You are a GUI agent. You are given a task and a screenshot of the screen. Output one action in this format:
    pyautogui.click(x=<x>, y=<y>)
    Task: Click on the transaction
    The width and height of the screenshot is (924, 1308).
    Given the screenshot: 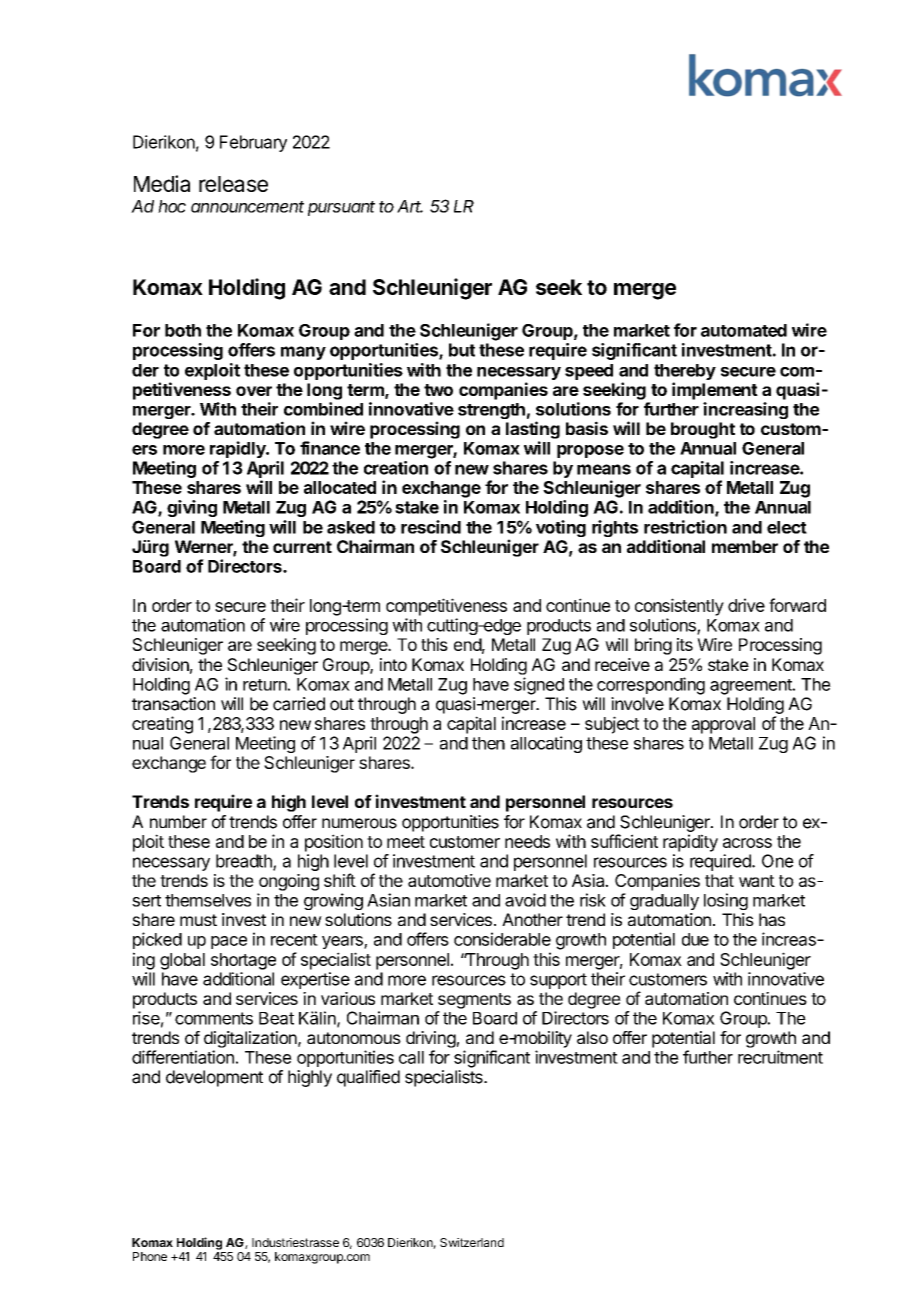 What is the action you would take?
    pyautogui.click(x=173, y=704)
